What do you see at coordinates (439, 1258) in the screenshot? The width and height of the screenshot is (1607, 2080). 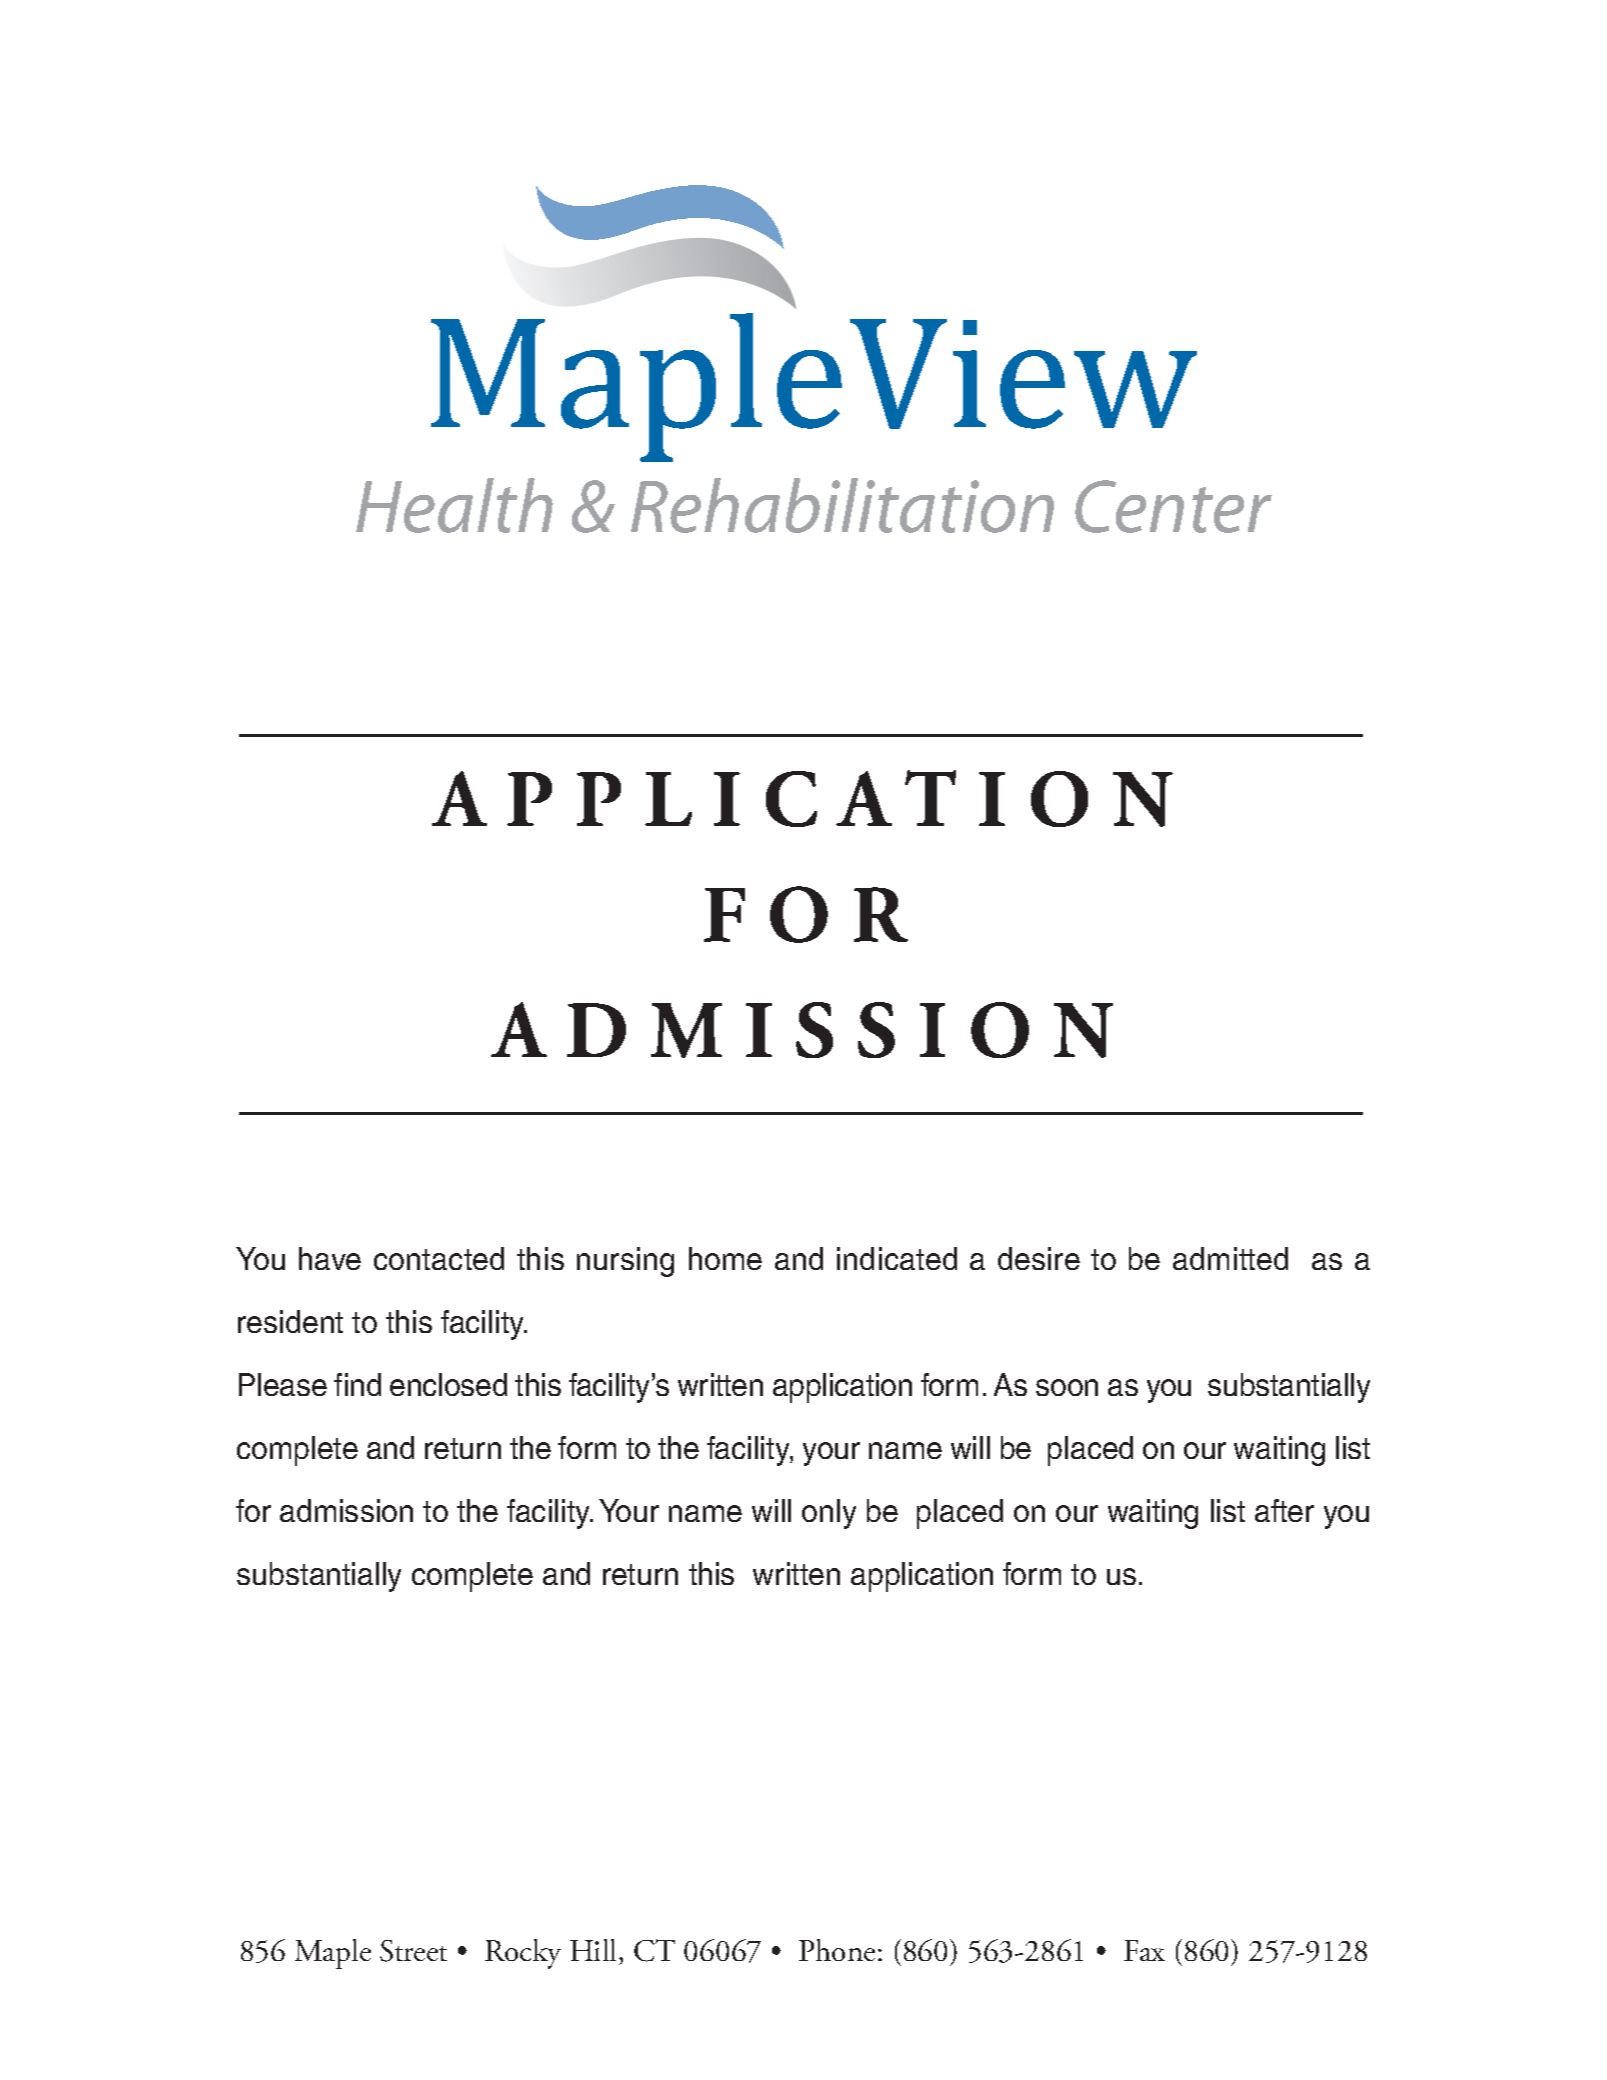 I see `contacted` at bounding box center [439, 1258].
